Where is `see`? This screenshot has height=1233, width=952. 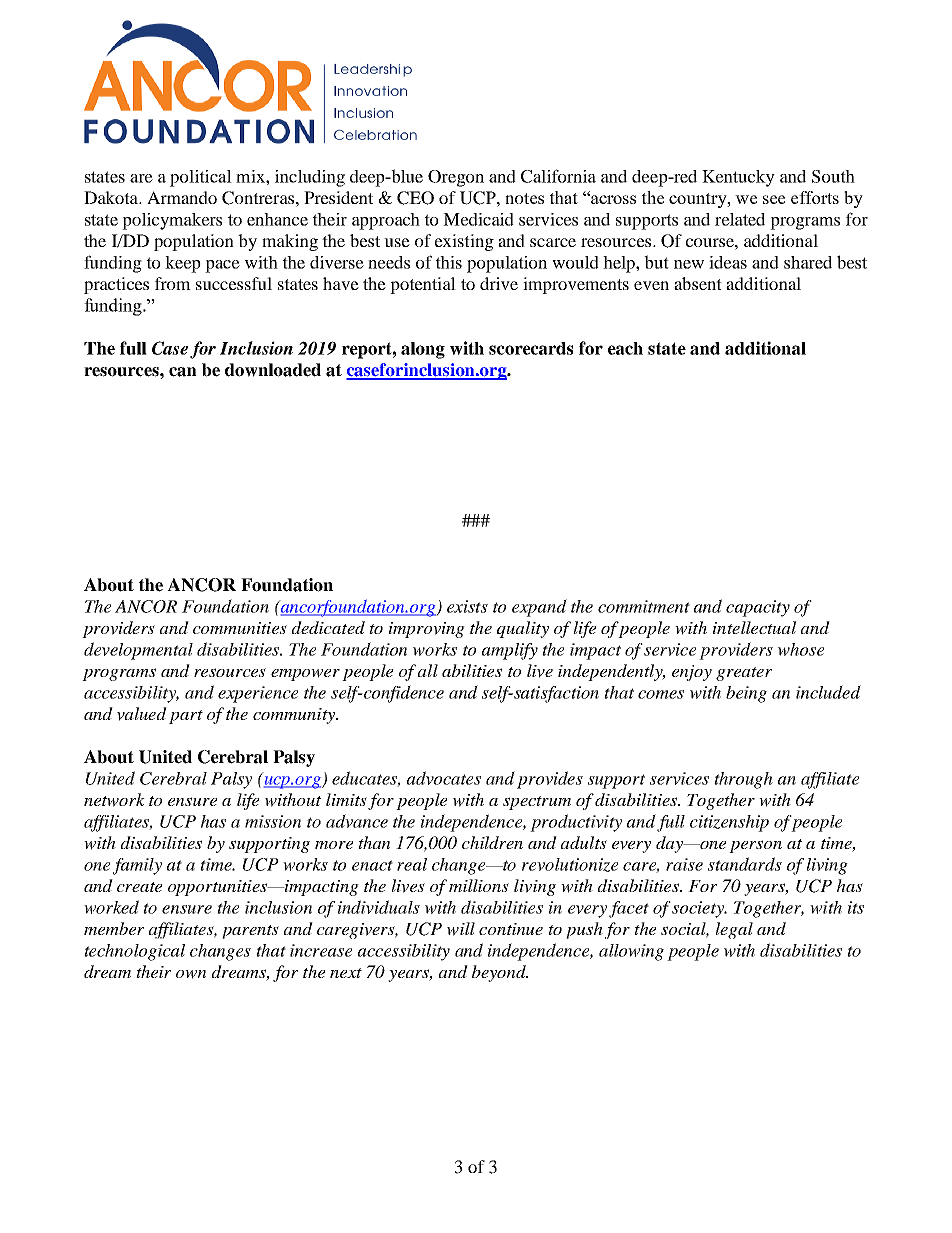 see is located at coordinates (774, 199).
